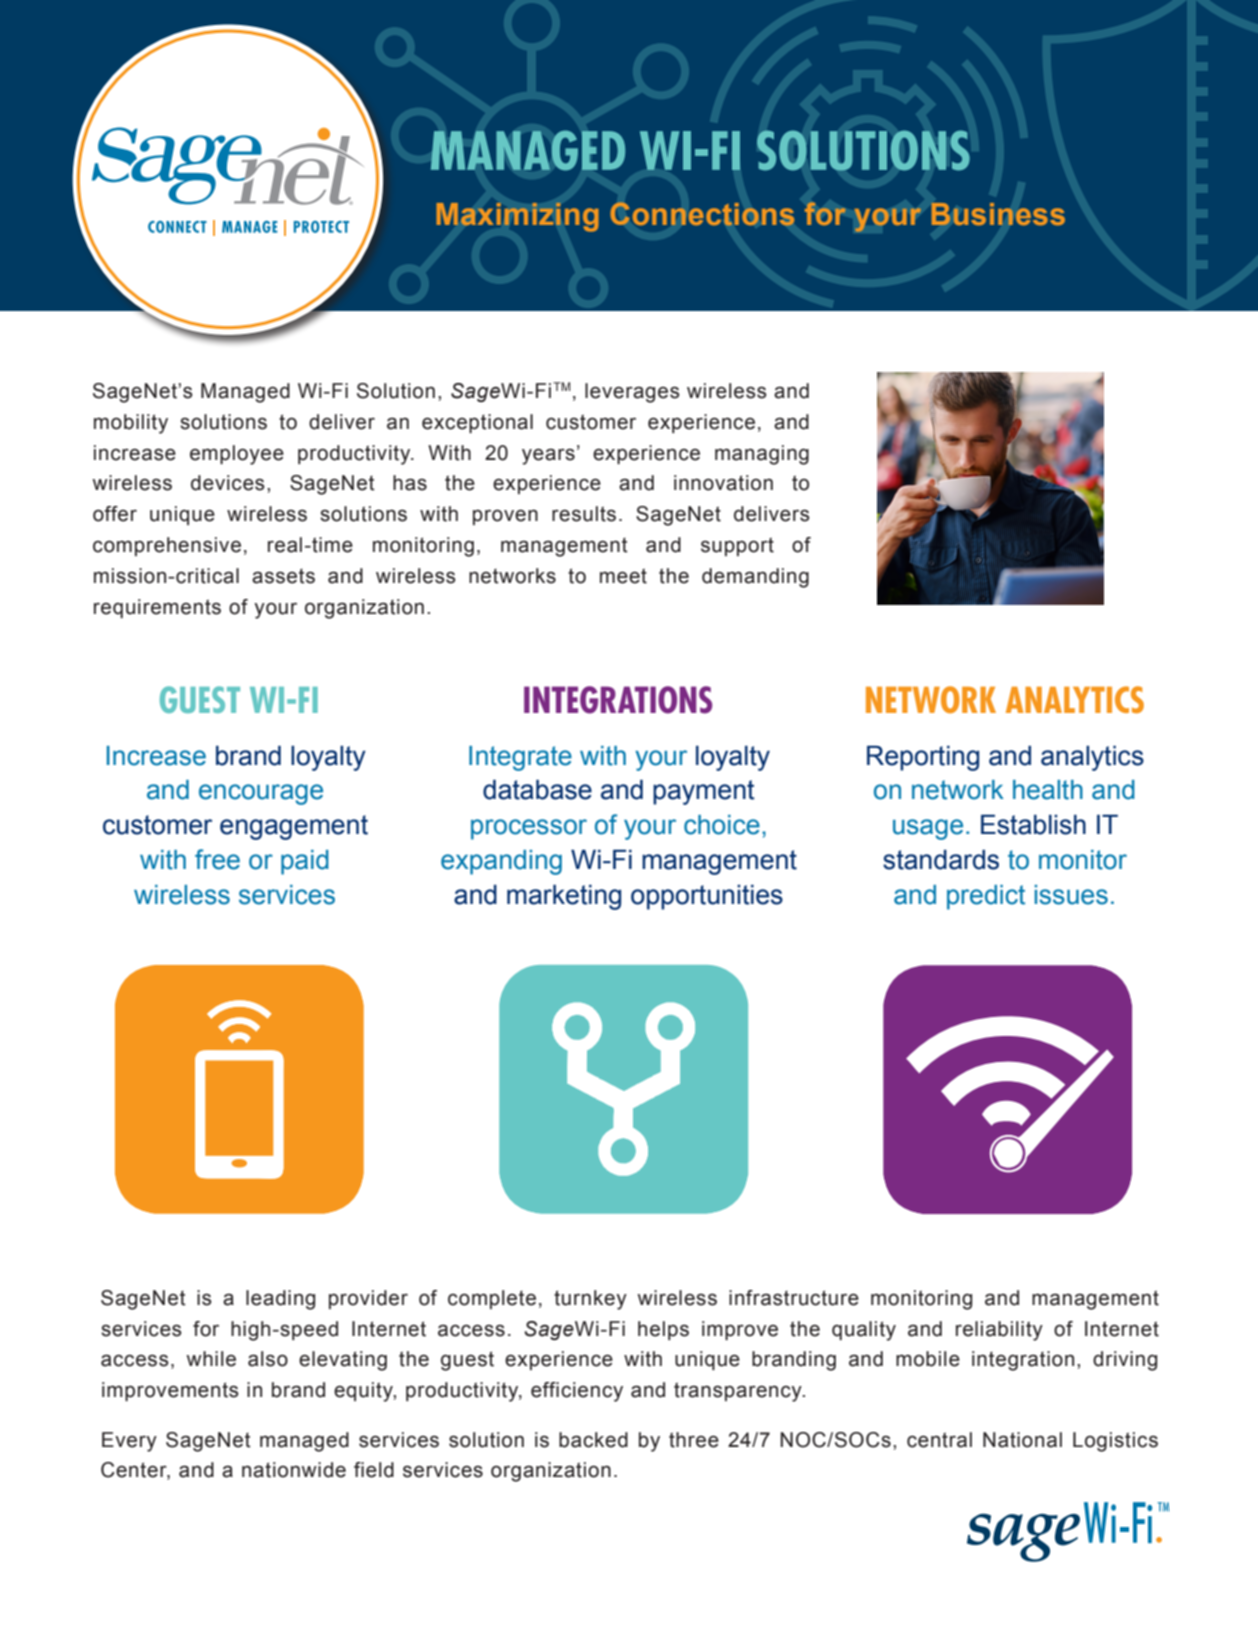 The width and height of the image is (1258, 1628). I want to click on meet, so click(623, 576).
